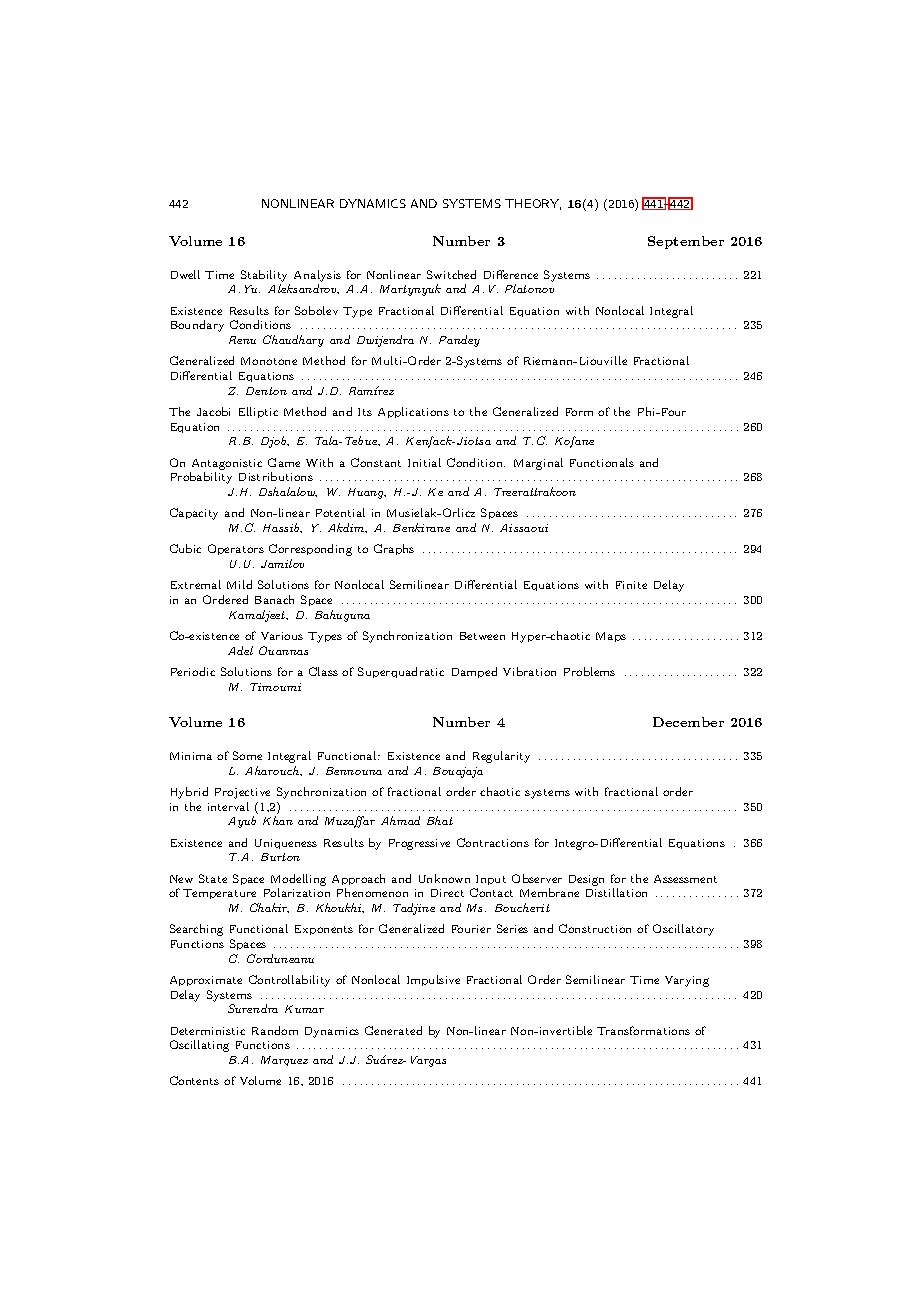 The image size is (924, 1308). What do you see at coordinates (240, 650) in the page?
I see `Adel` at bounding box center [240, 650].
